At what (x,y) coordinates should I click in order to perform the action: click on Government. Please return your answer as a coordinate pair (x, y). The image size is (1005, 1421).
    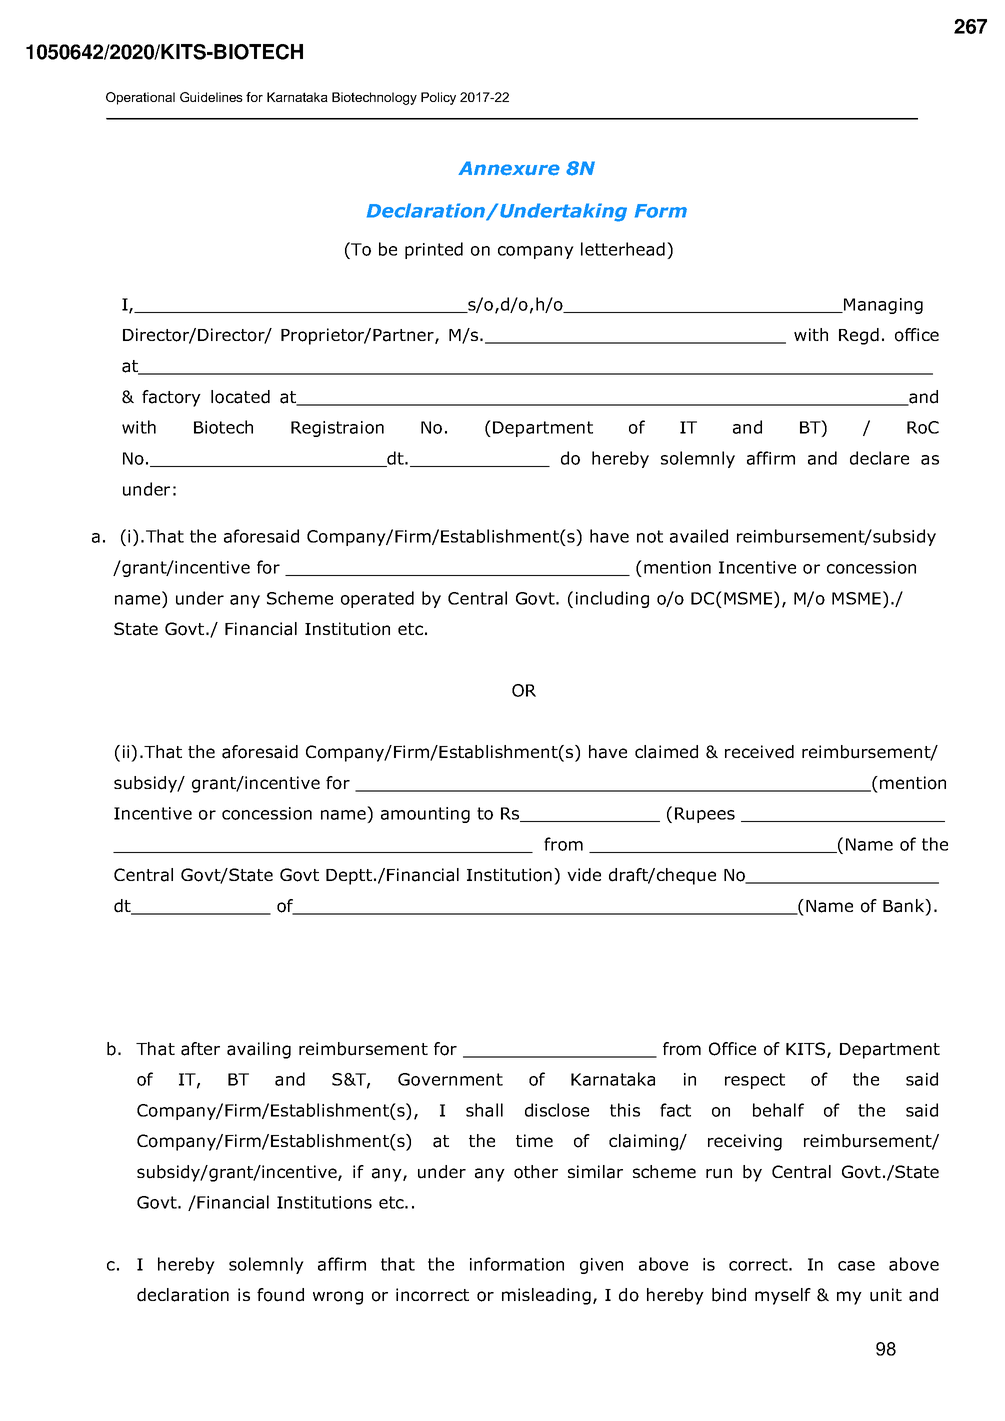
    Looking at the image, I should click on (450, 1079).
